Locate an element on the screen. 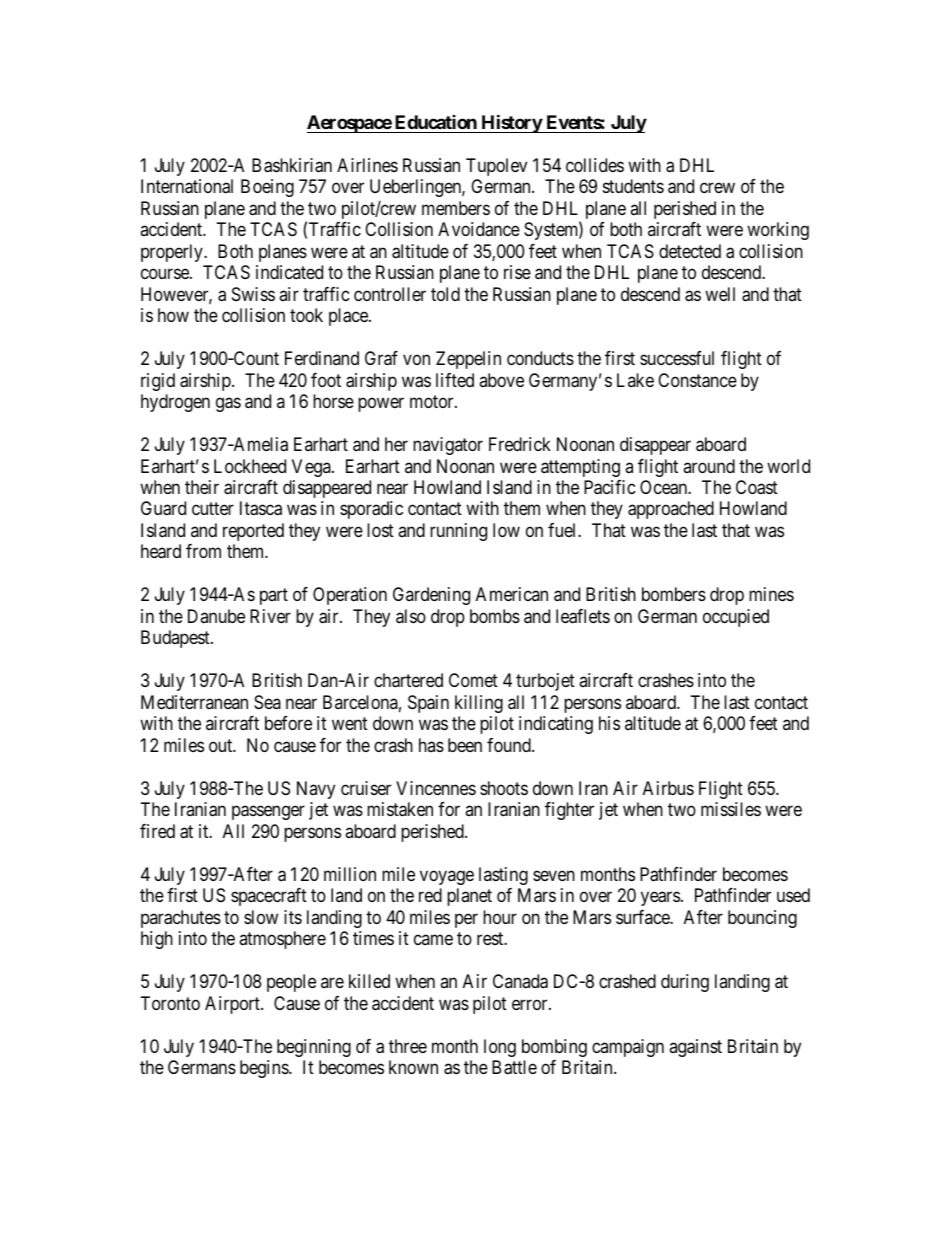  Airport is located at coordinates (233, 1005).
